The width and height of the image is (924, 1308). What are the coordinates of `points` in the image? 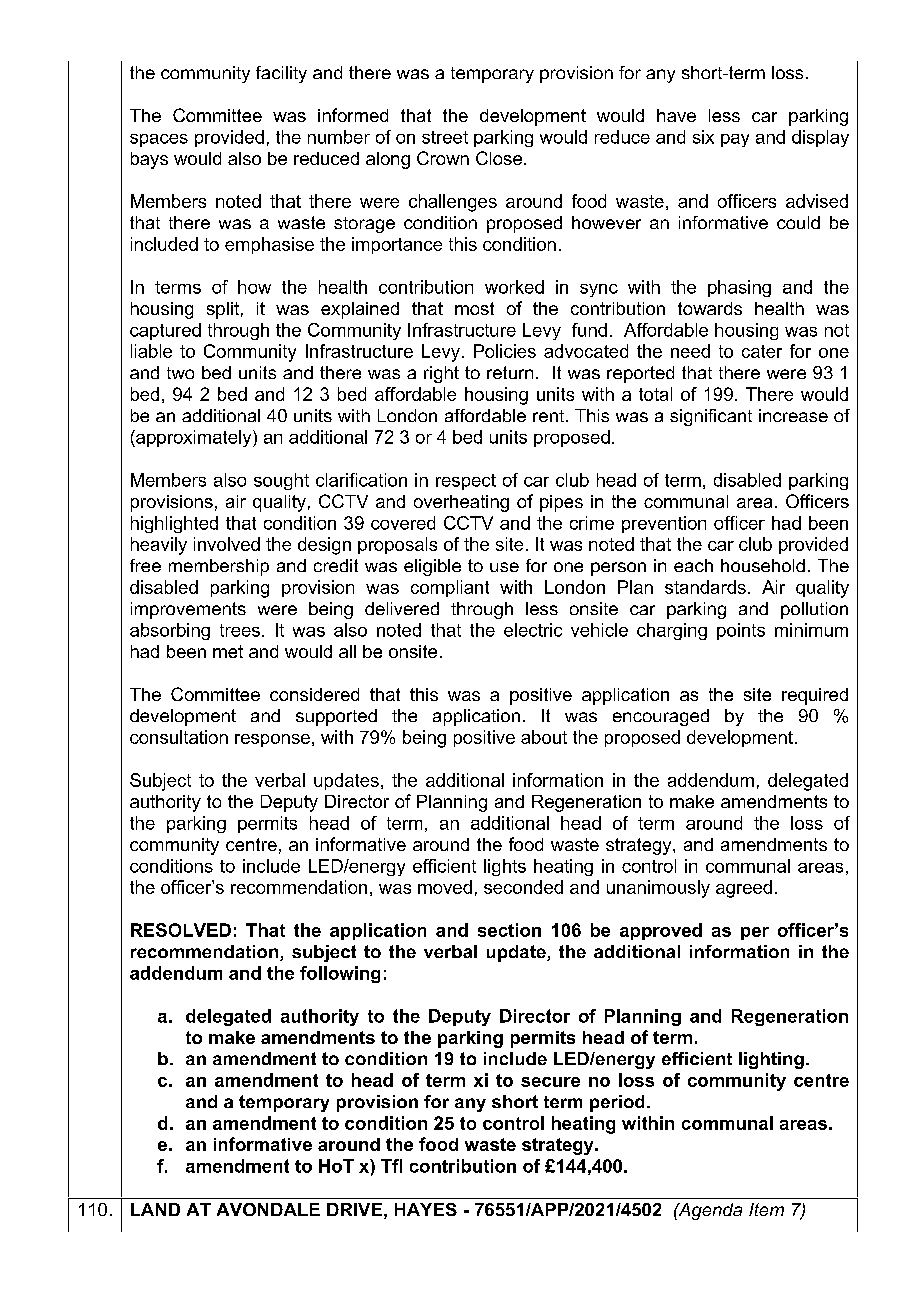 It's located at (741, 631).
